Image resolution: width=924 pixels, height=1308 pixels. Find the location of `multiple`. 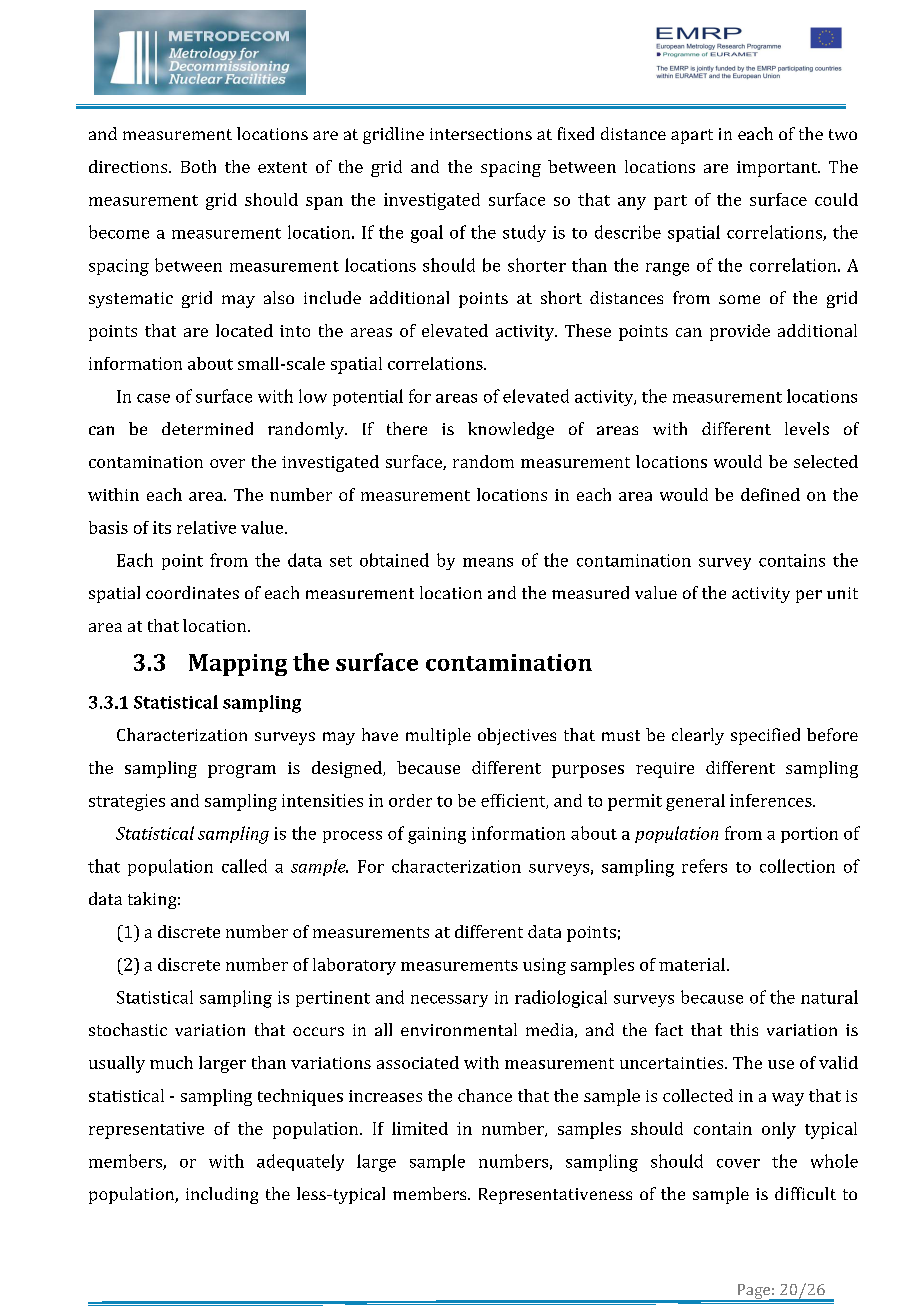

multiple is located at coordinates (438, 736).
